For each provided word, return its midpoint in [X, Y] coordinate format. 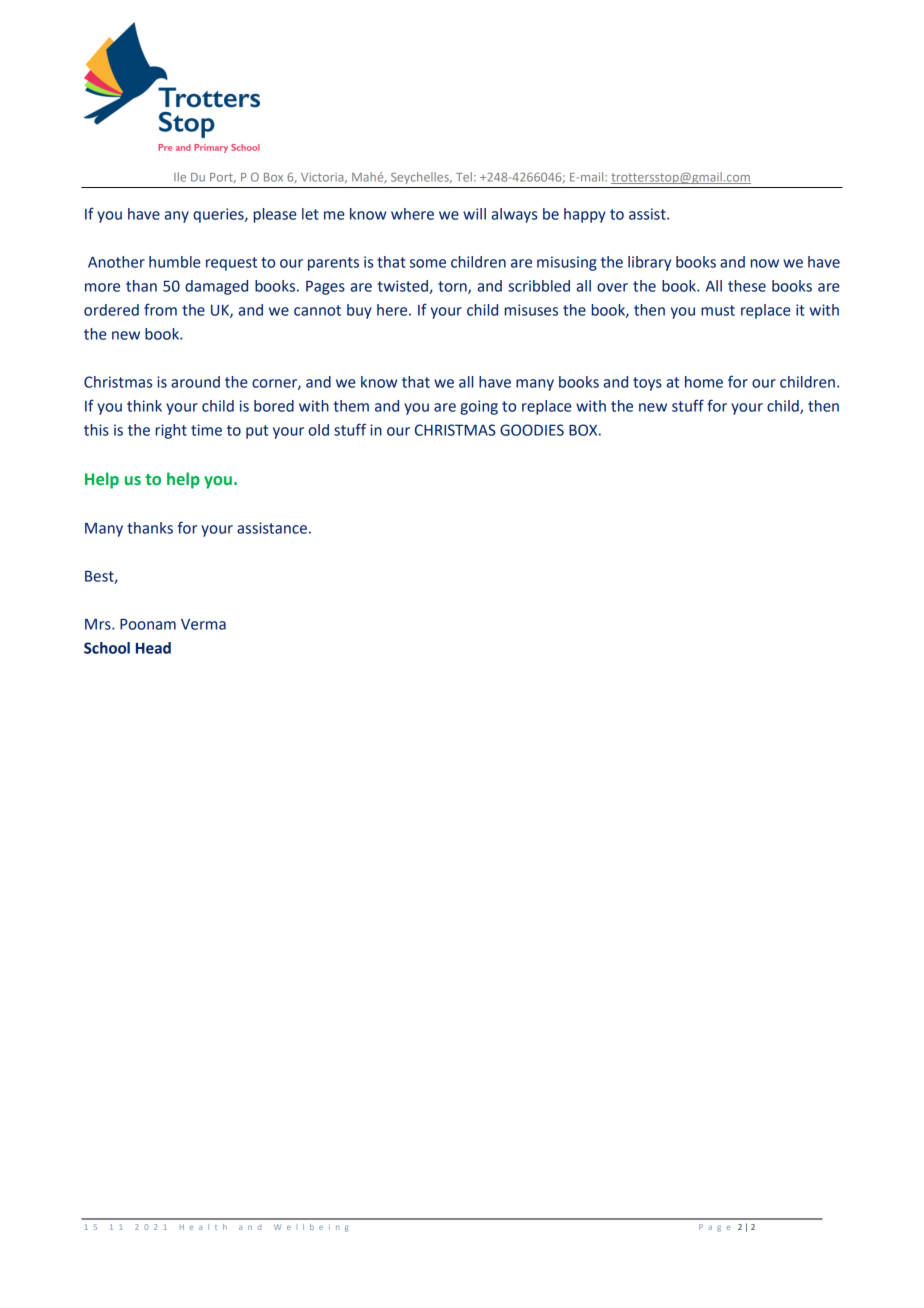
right [171, 431]
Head [153, 648]
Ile [180, 177]
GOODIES [532, 430]
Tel [464, 177]
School [107, 648]
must [718, 310]
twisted [404, 287]
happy [585, 215]
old [318, 430]
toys [647, 384]
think [144, 406]
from [160, 309]
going [479, 407]
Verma [203, 624]
